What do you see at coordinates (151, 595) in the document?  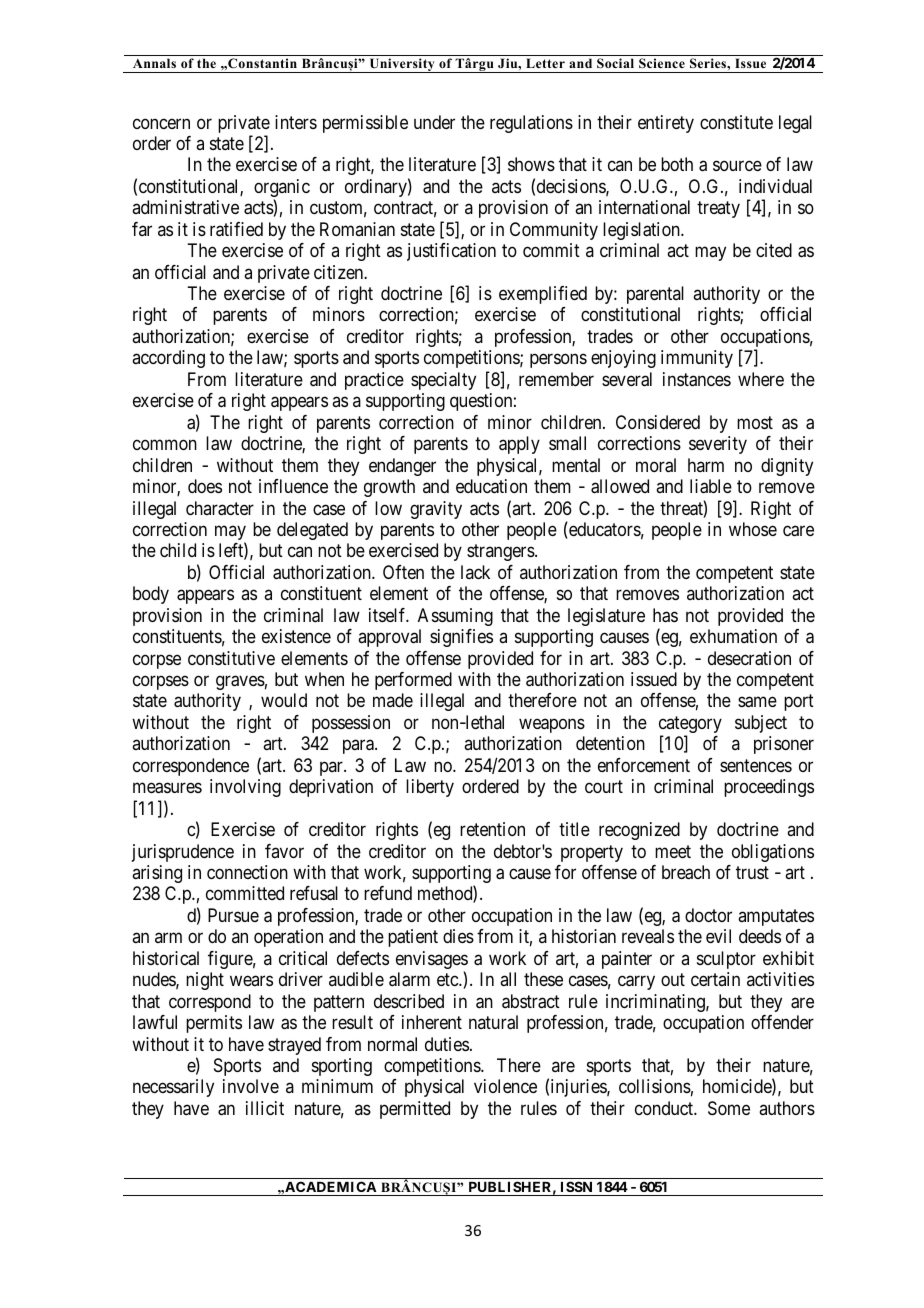 I see `body` at bounding box center [151, 595].
